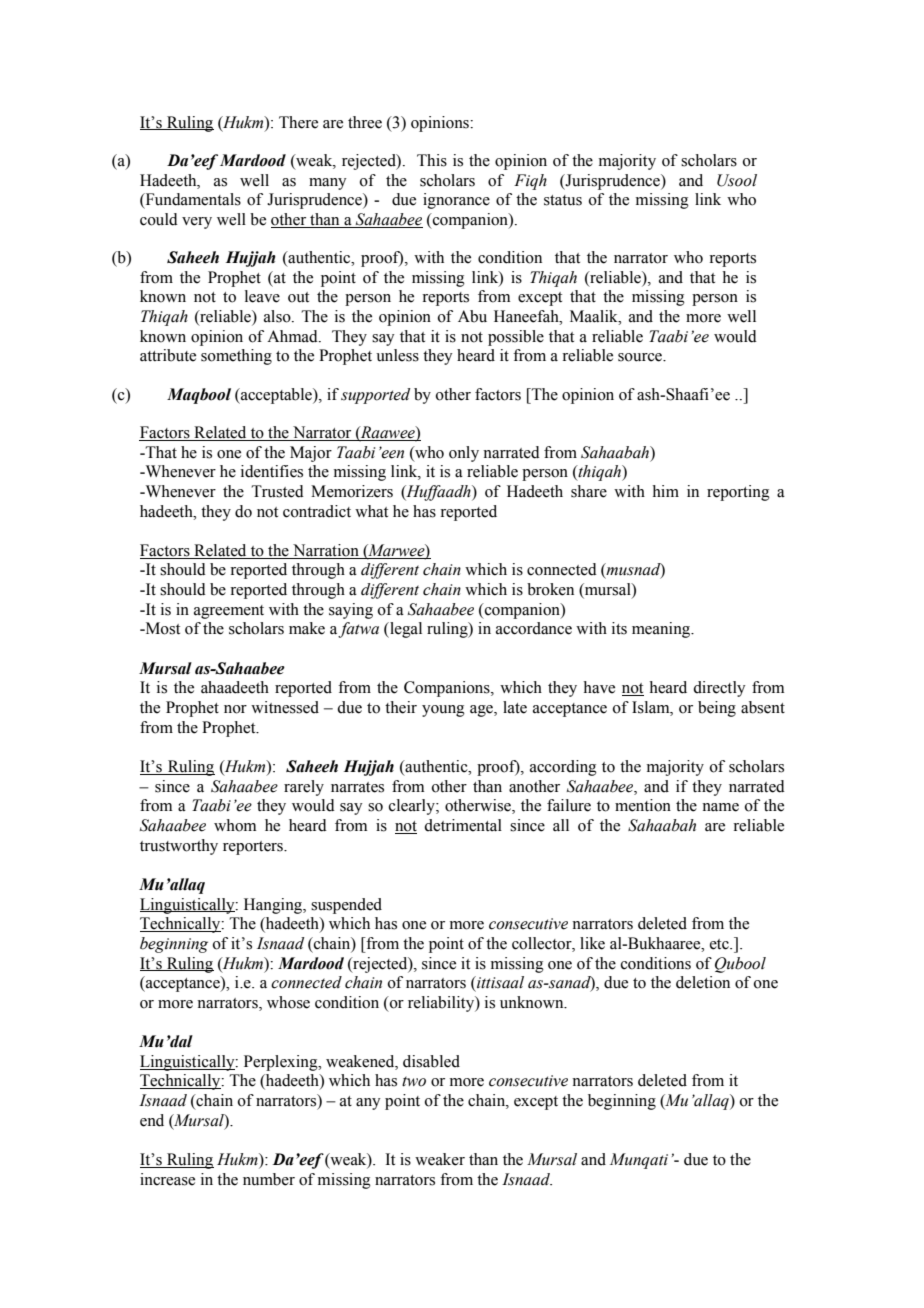 The width and height of the screenshot is (924, 1308). Describe the element at coordinates (666, 491) in the screenshot. I see `him` at that location.
